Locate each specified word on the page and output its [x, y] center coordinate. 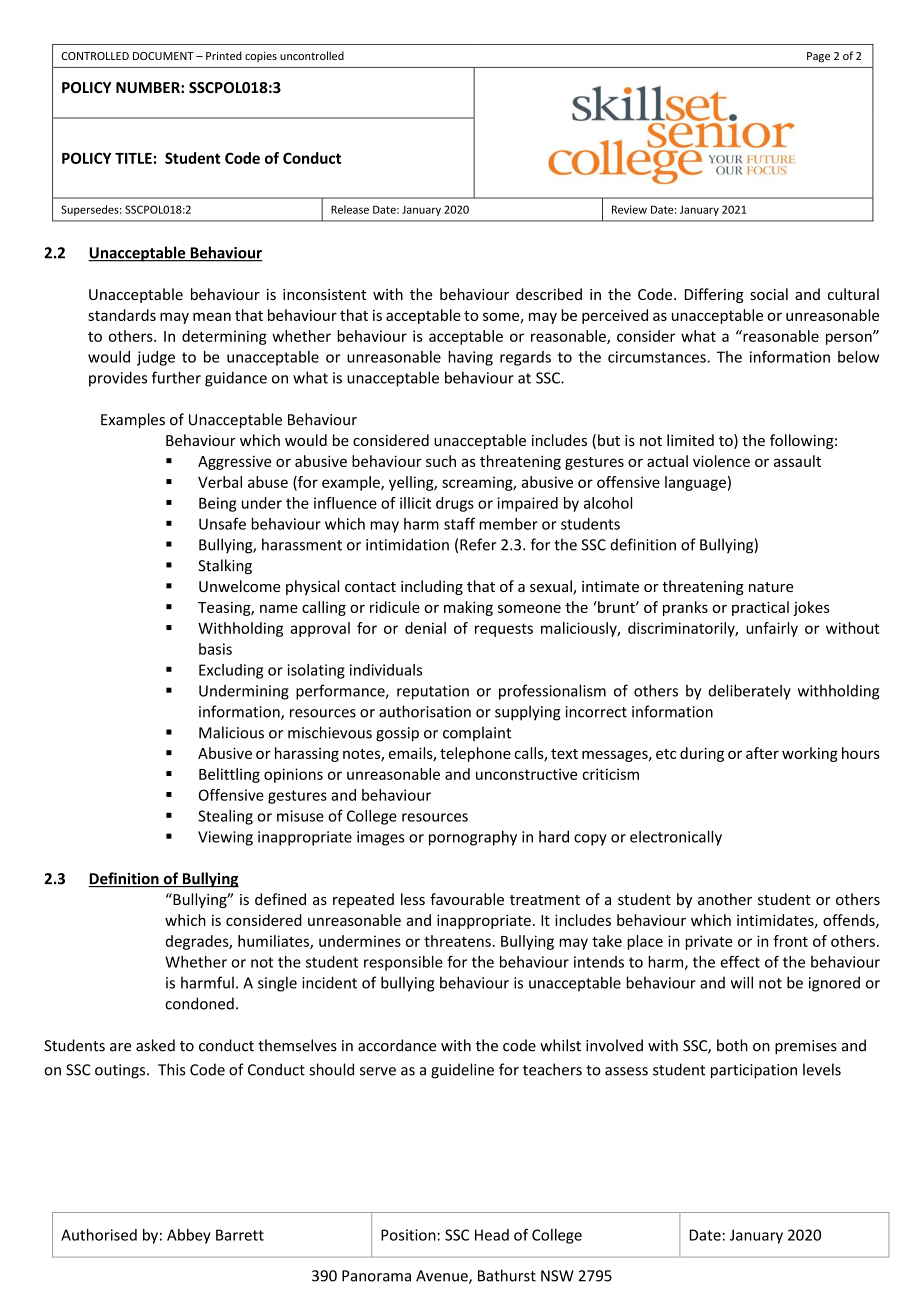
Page [818, 57]
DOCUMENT [163, 56]
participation [754, 1071]
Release [350, 209]
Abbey [189, 1236]
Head [492, 1235]
